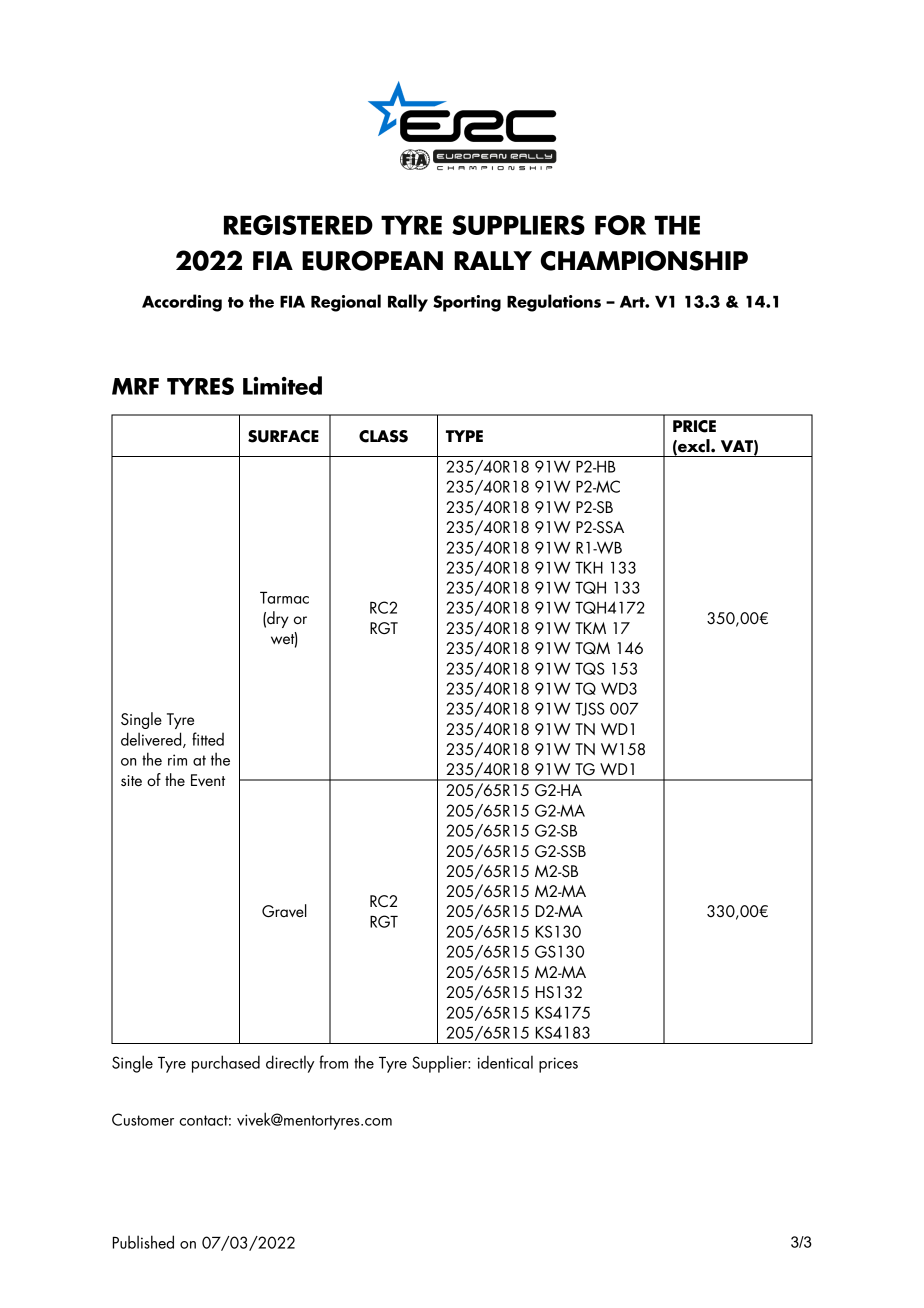 This screenshot has width=924, height=1308. I want to click on Published, so click(143, 1242).
